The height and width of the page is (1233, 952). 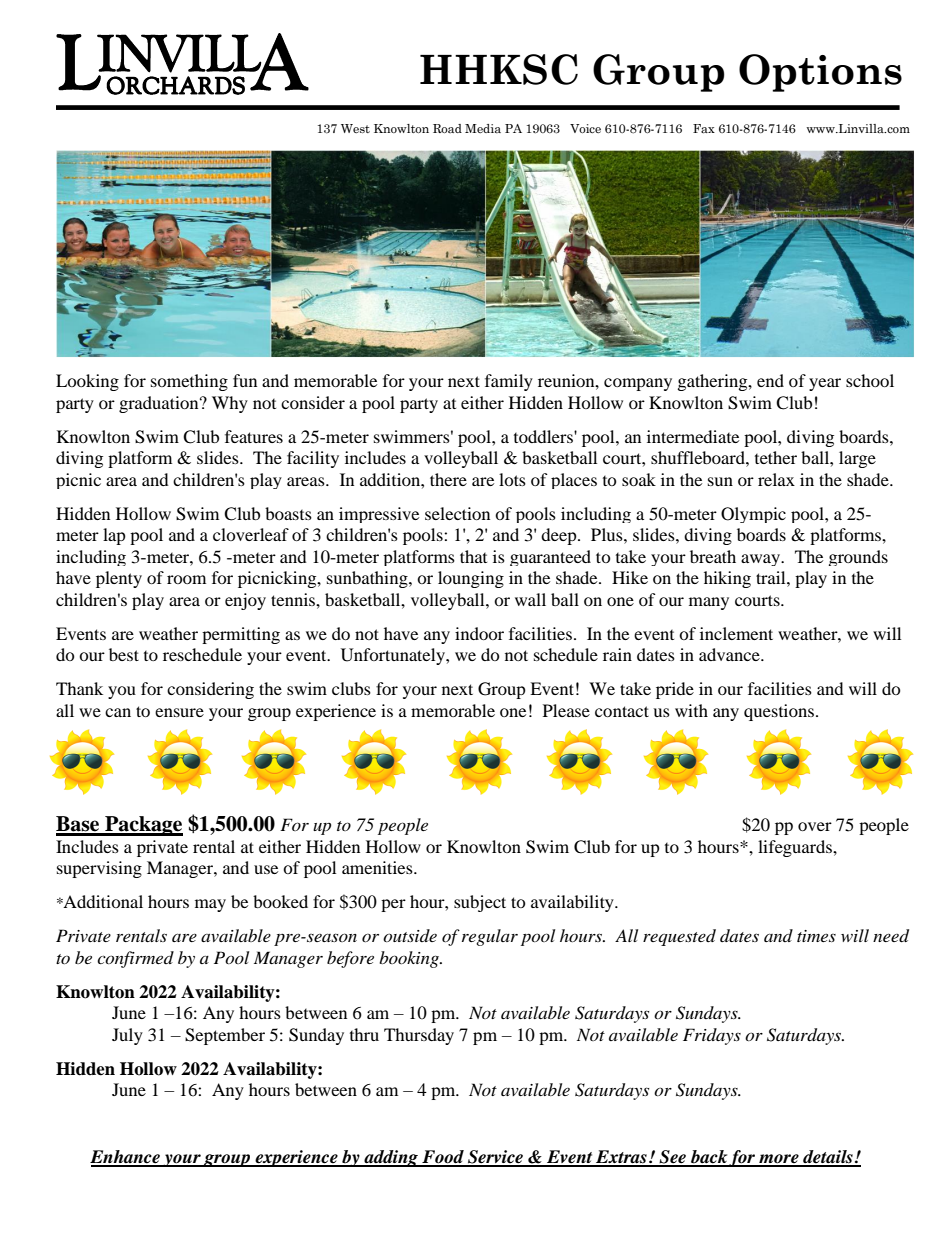 I want to click on West, so click(x=355, y=128).
